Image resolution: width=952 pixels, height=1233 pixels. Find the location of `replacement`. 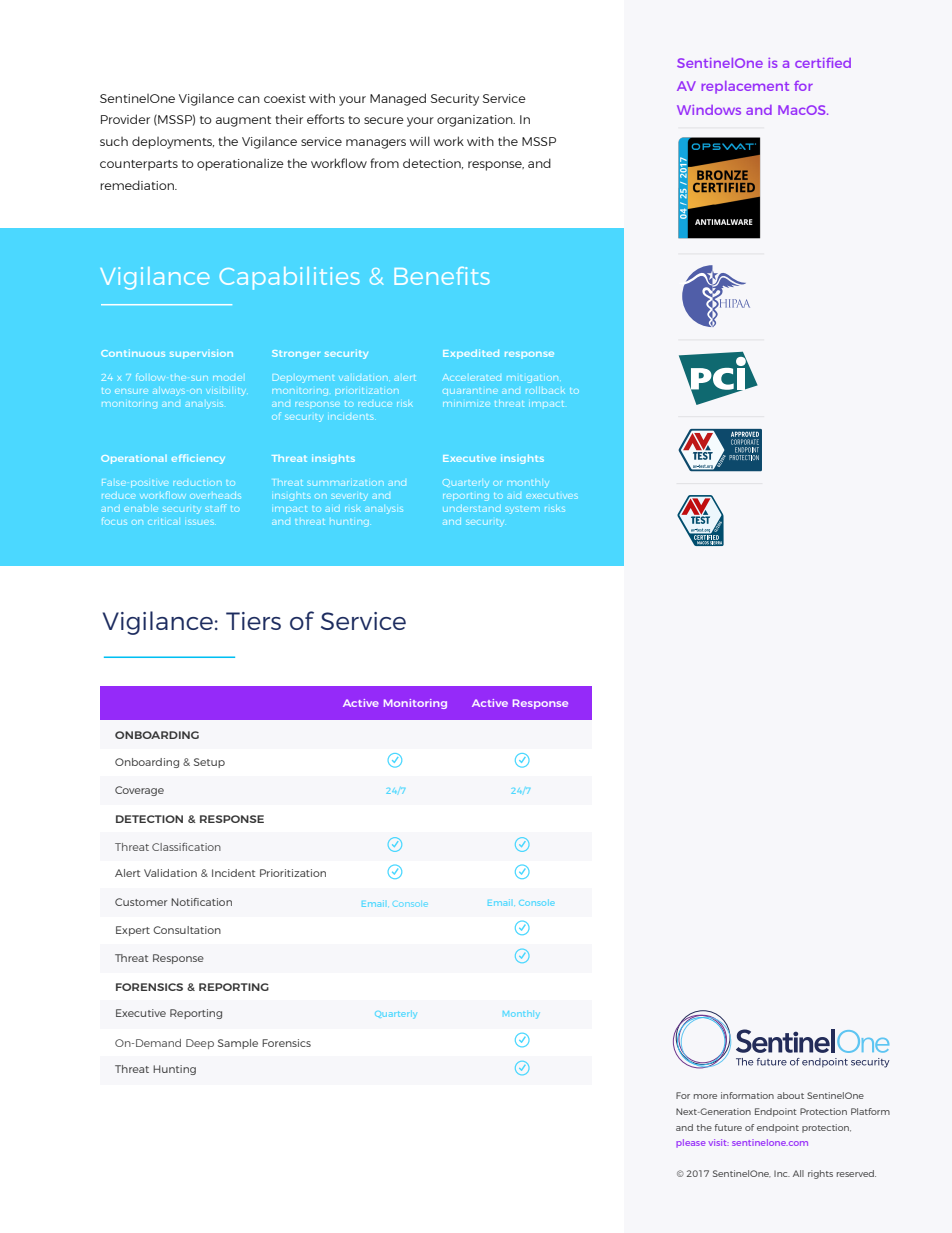

replacement is located at coordinates (745, 87).
